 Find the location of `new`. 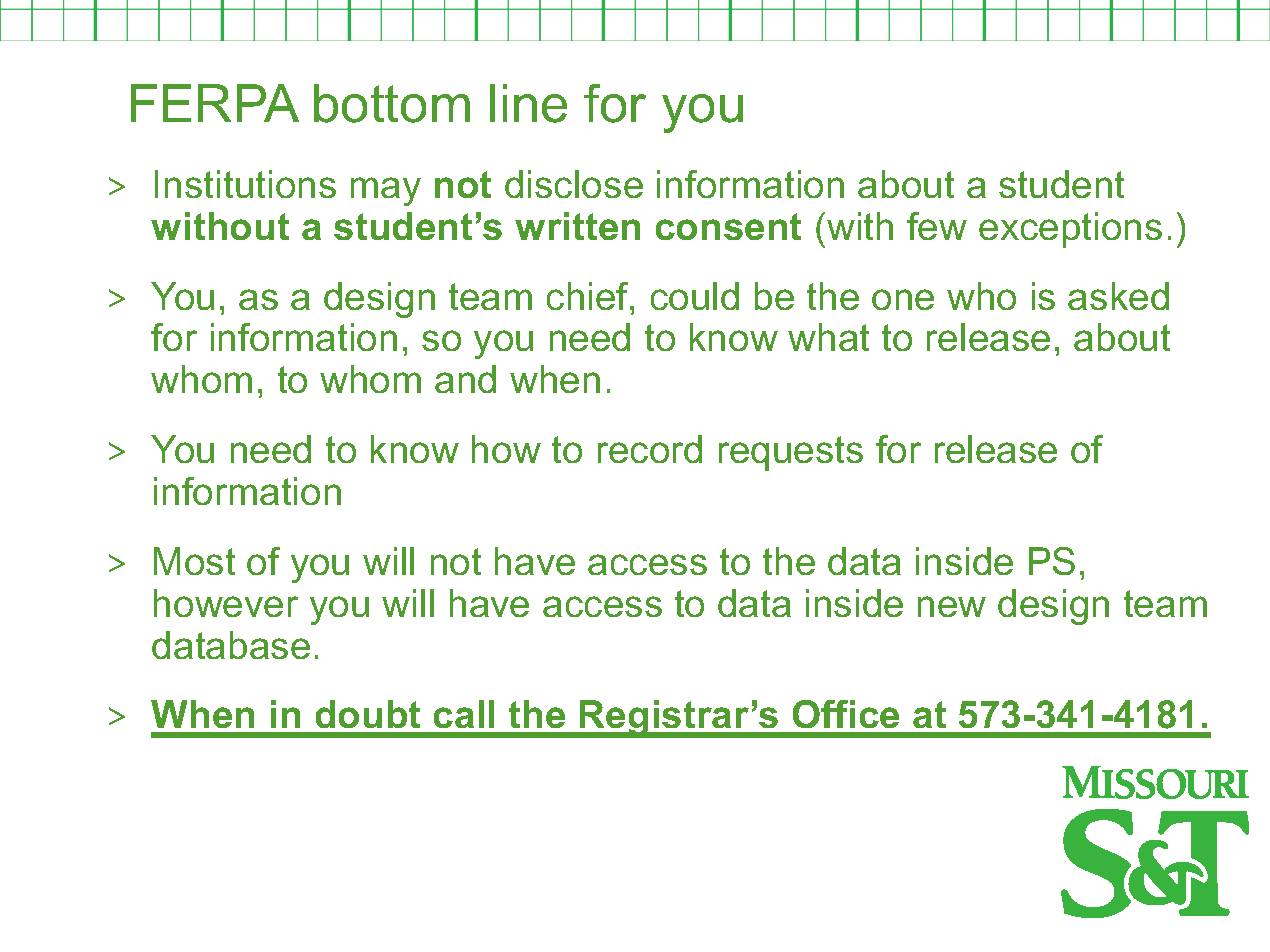

new is located at coordinates (952, 606).
